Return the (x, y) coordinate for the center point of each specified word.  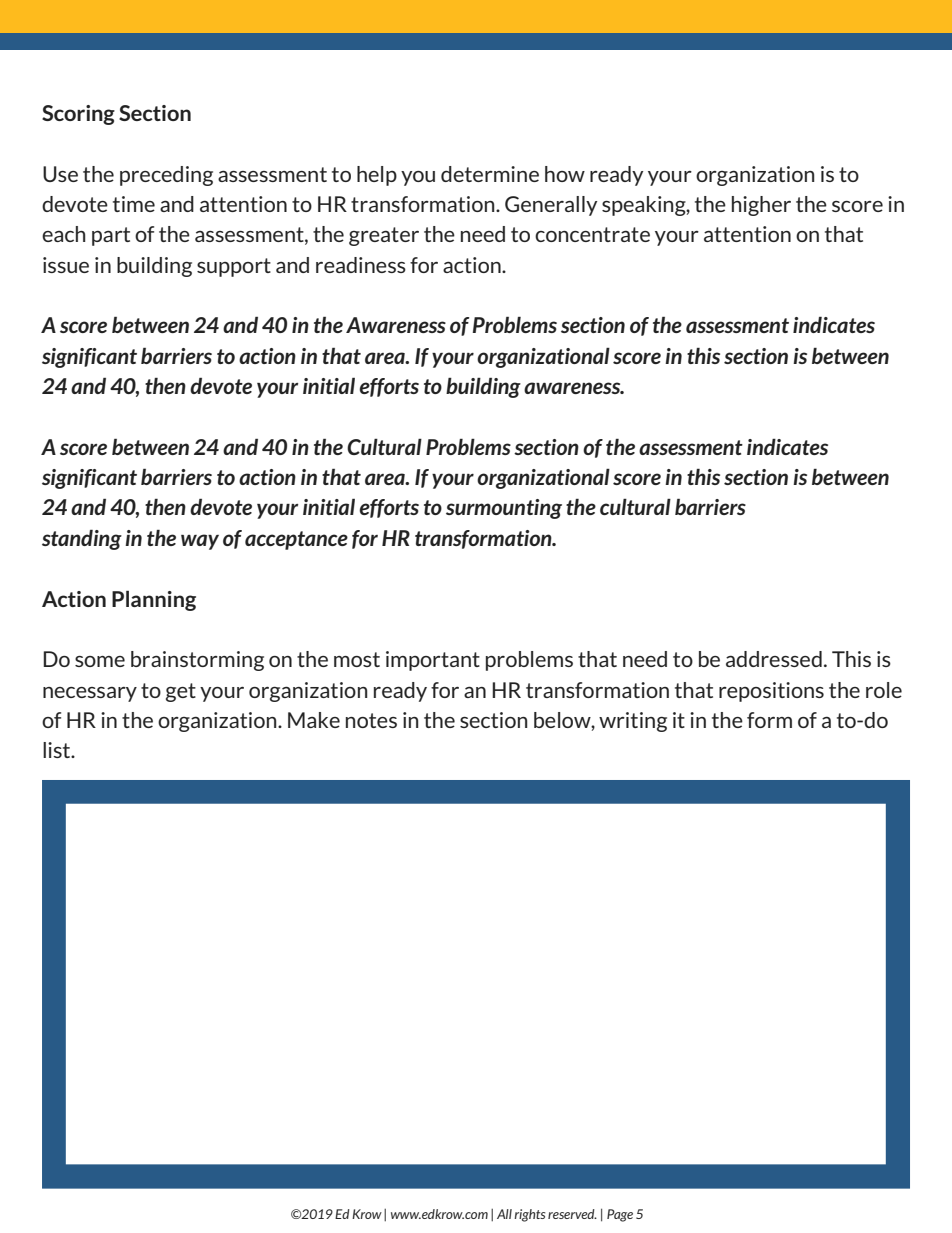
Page (620, 1215)
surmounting (504, 509)
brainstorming (197, 661)
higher (761, 206)
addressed (774, 659)
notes (371, 720)
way (200, 542)
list (58, 750)
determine (490, 174)
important (433, 661)
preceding (166, 176)
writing (633, 722)
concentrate (592, 234)
